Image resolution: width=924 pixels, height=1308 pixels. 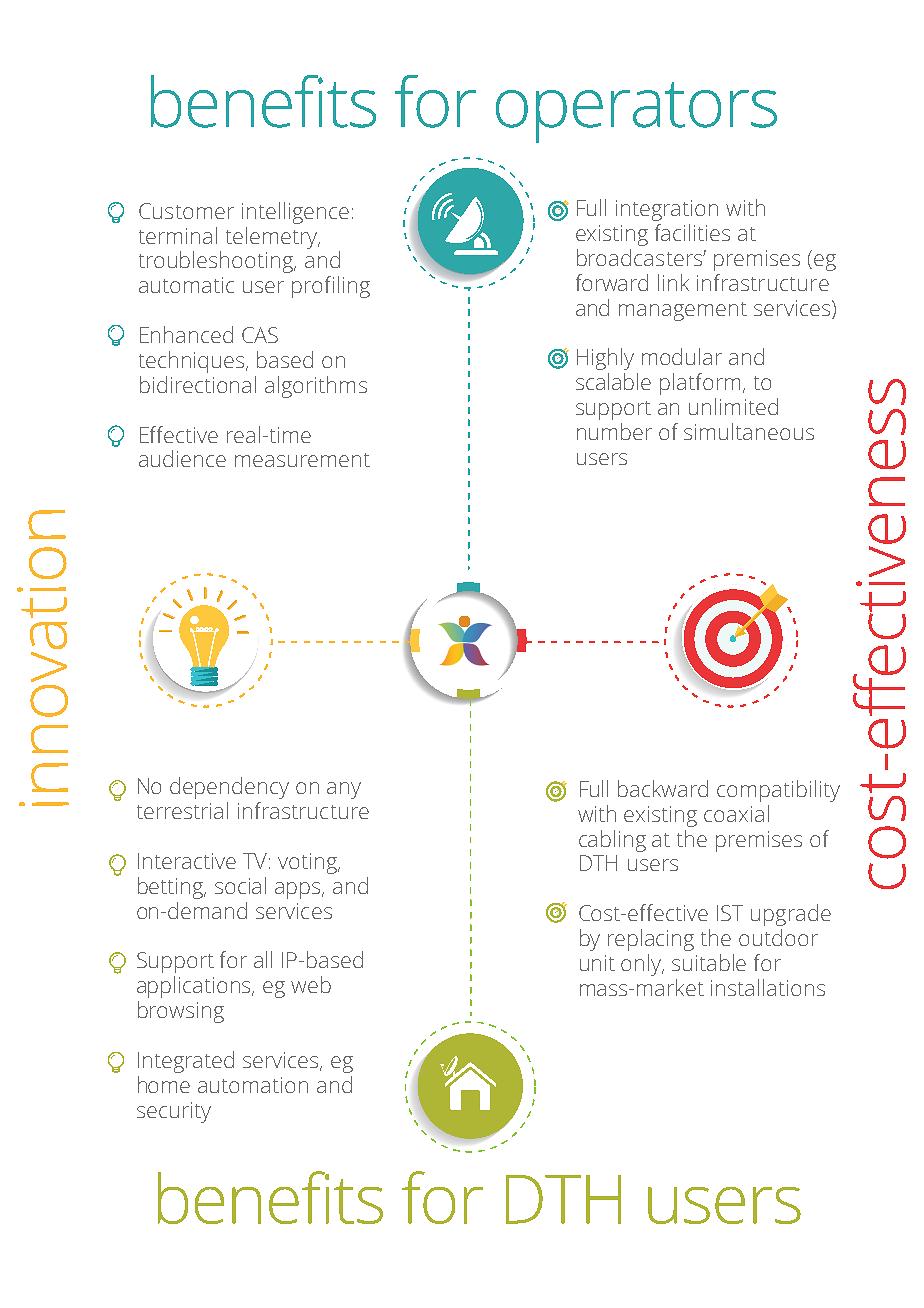 What do you see at coordinates (253, 1085) in the image?
I see `automation` at bounding box center [253, 1085].
